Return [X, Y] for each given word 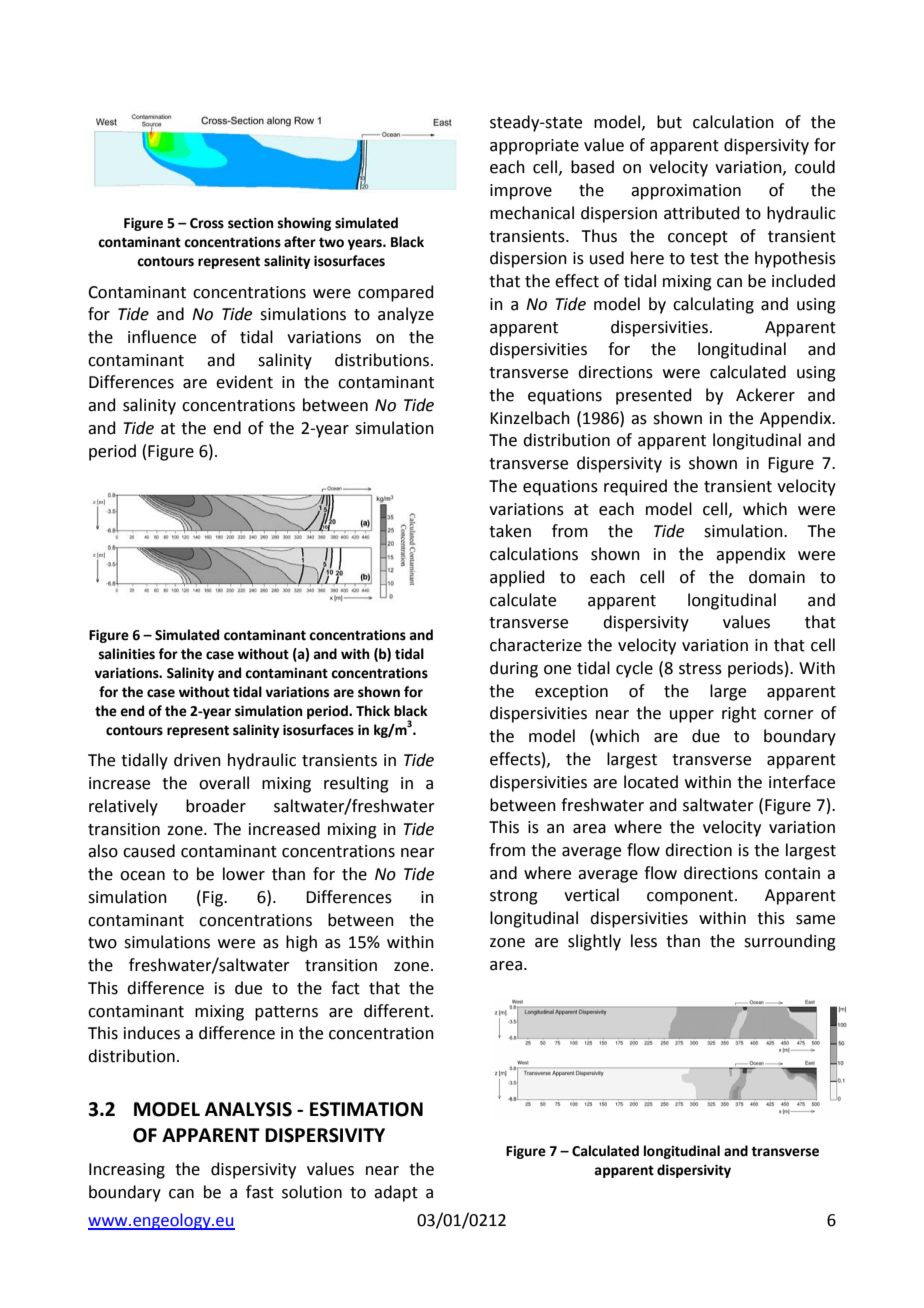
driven [197, 760]
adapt [396, 1193]
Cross [207, 223]
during [514, 669]
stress [700, 669]
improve [521, 192]
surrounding [790, 942]
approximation [686, 192]
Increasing [127, 1171]
